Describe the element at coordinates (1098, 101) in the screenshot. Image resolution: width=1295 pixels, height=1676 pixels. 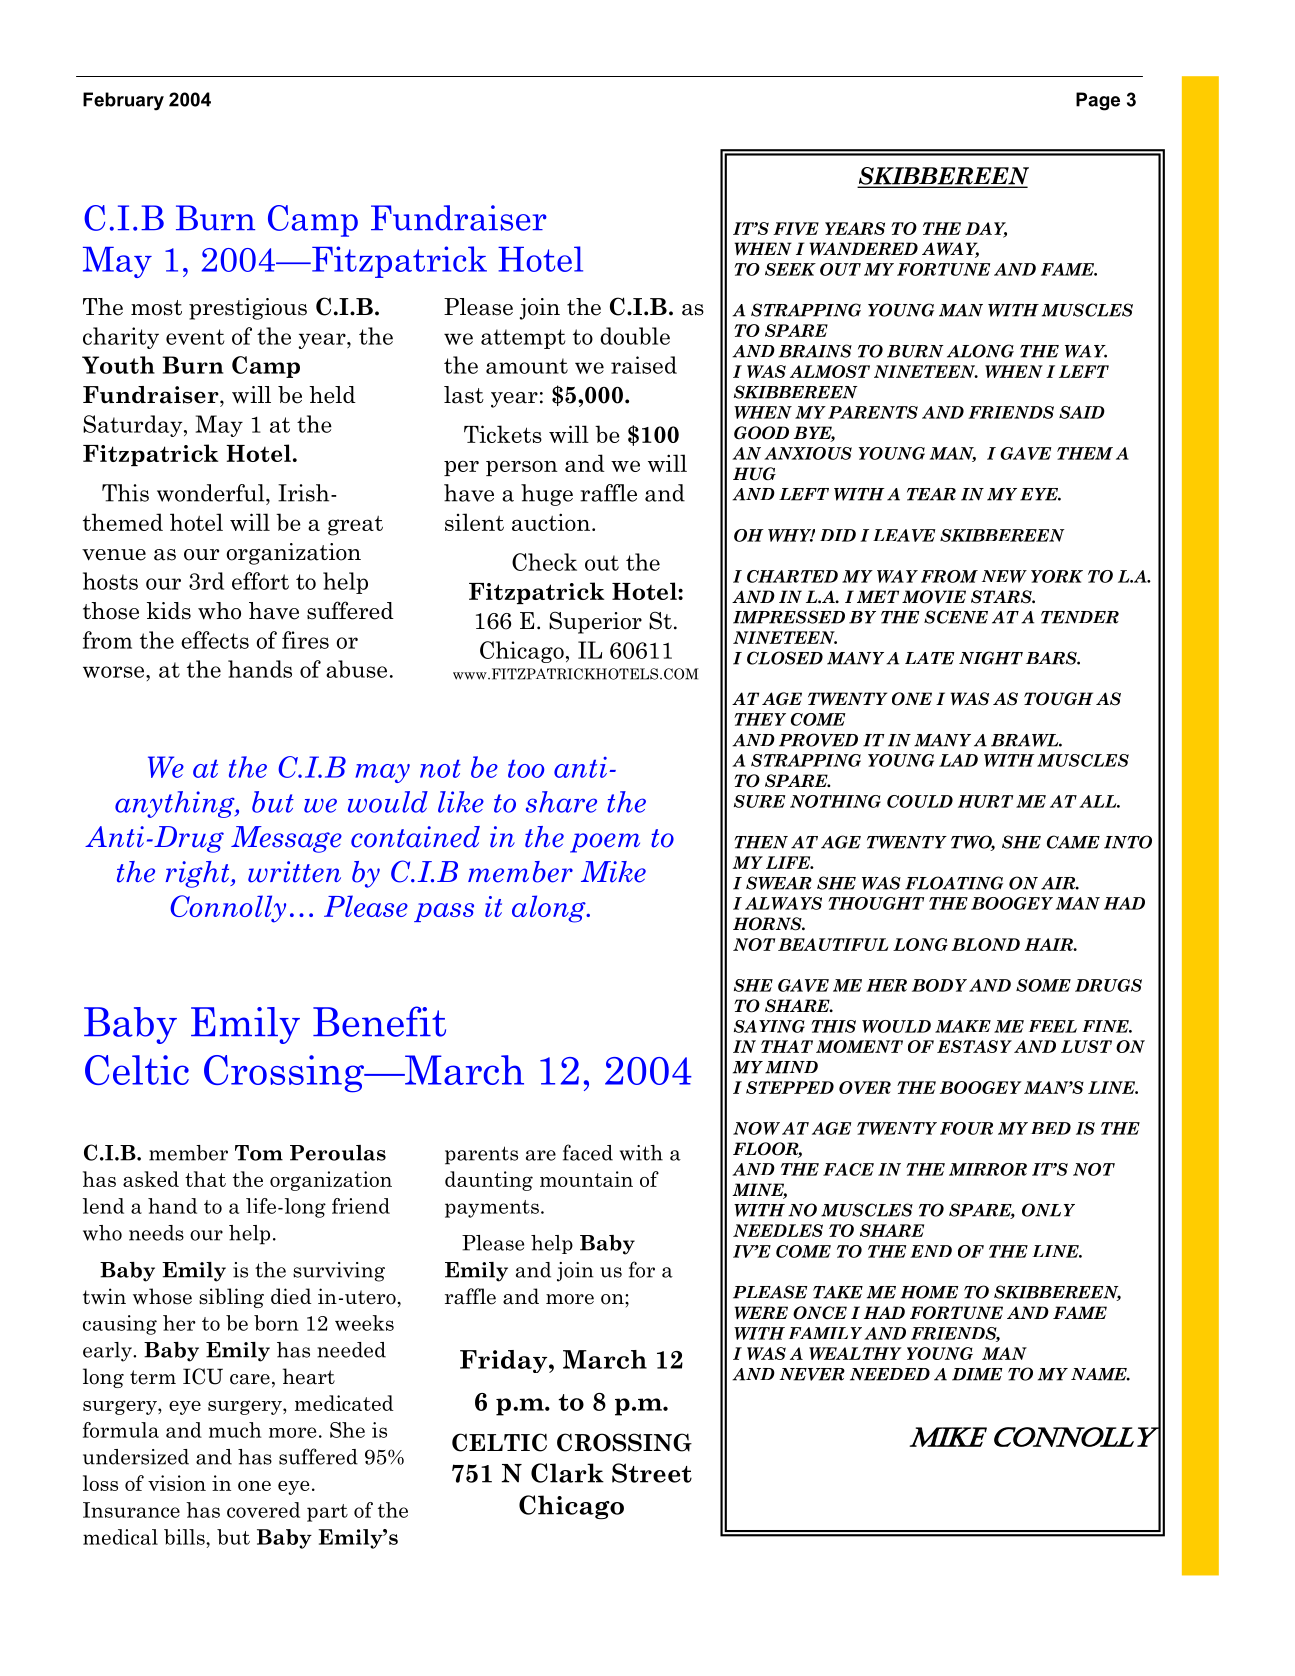
I see `Page` at that location.
